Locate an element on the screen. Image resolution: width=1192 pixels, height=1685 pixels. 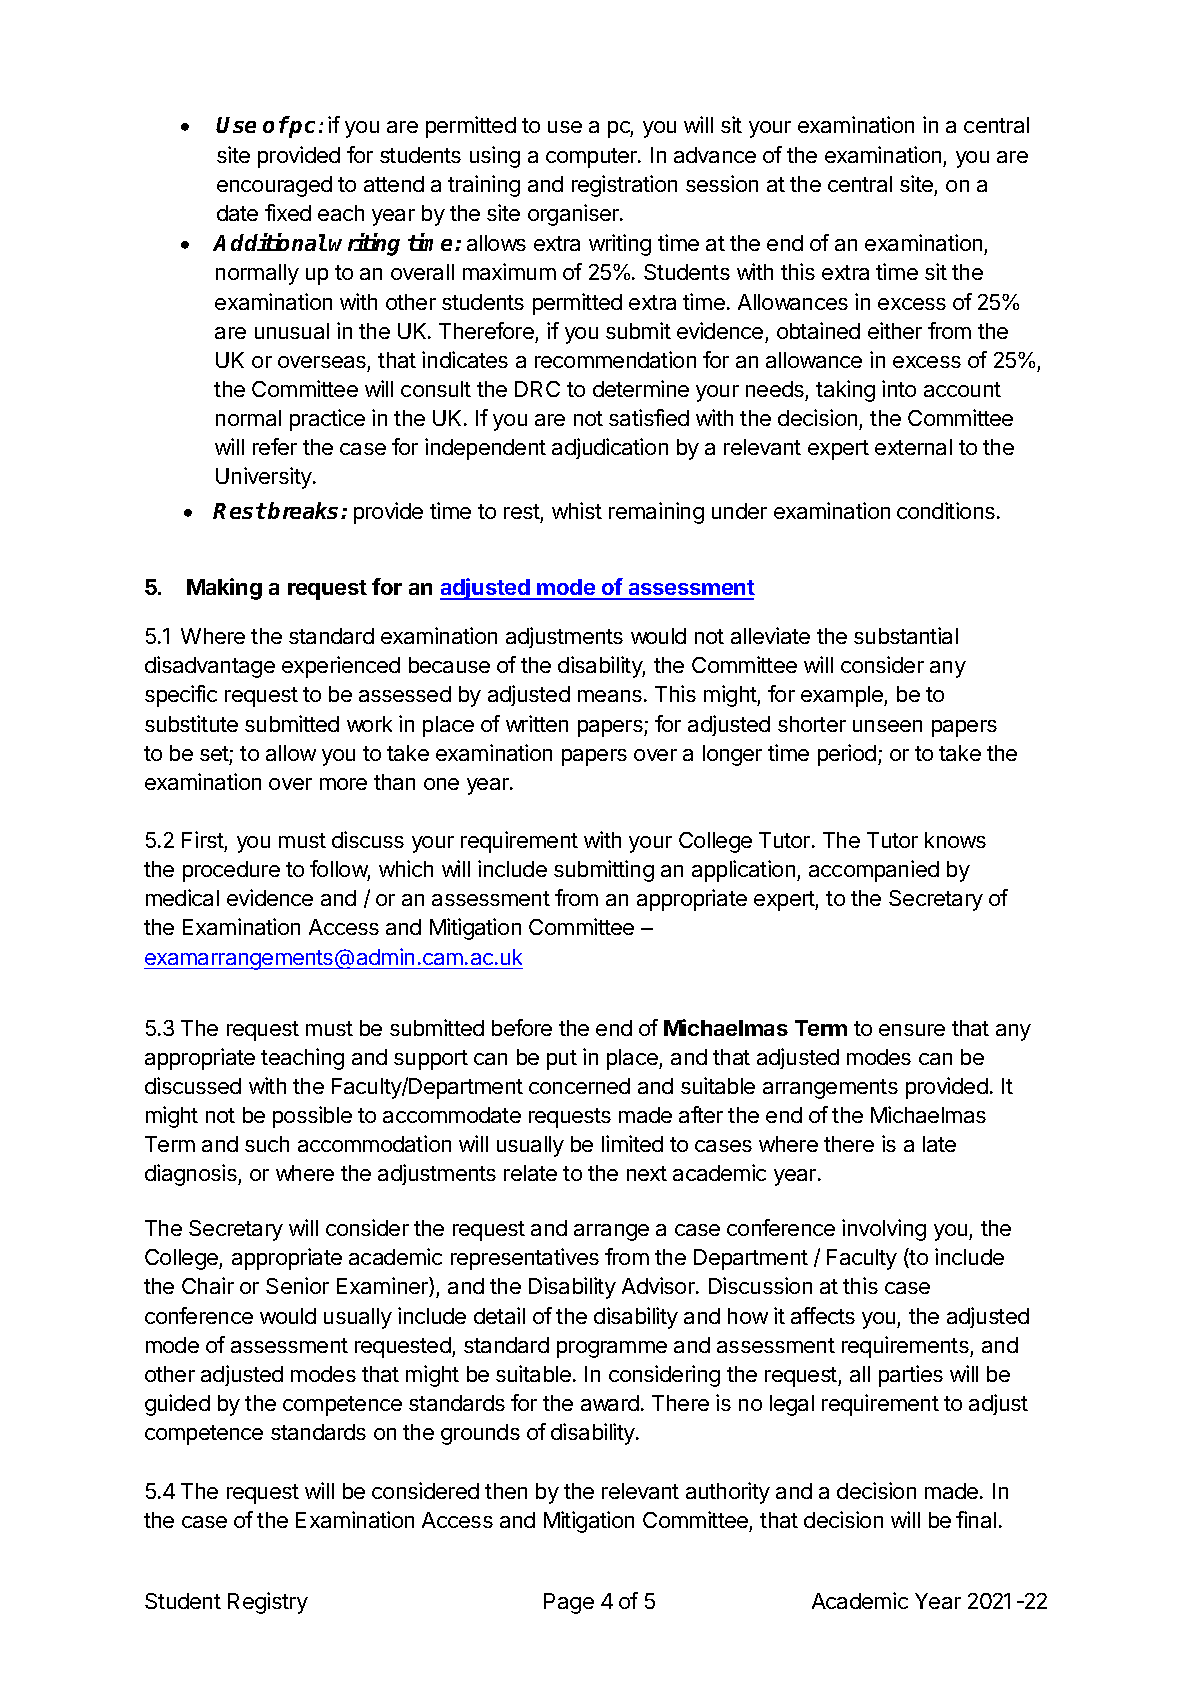
Senior is located at coordinates (297, 1285).
